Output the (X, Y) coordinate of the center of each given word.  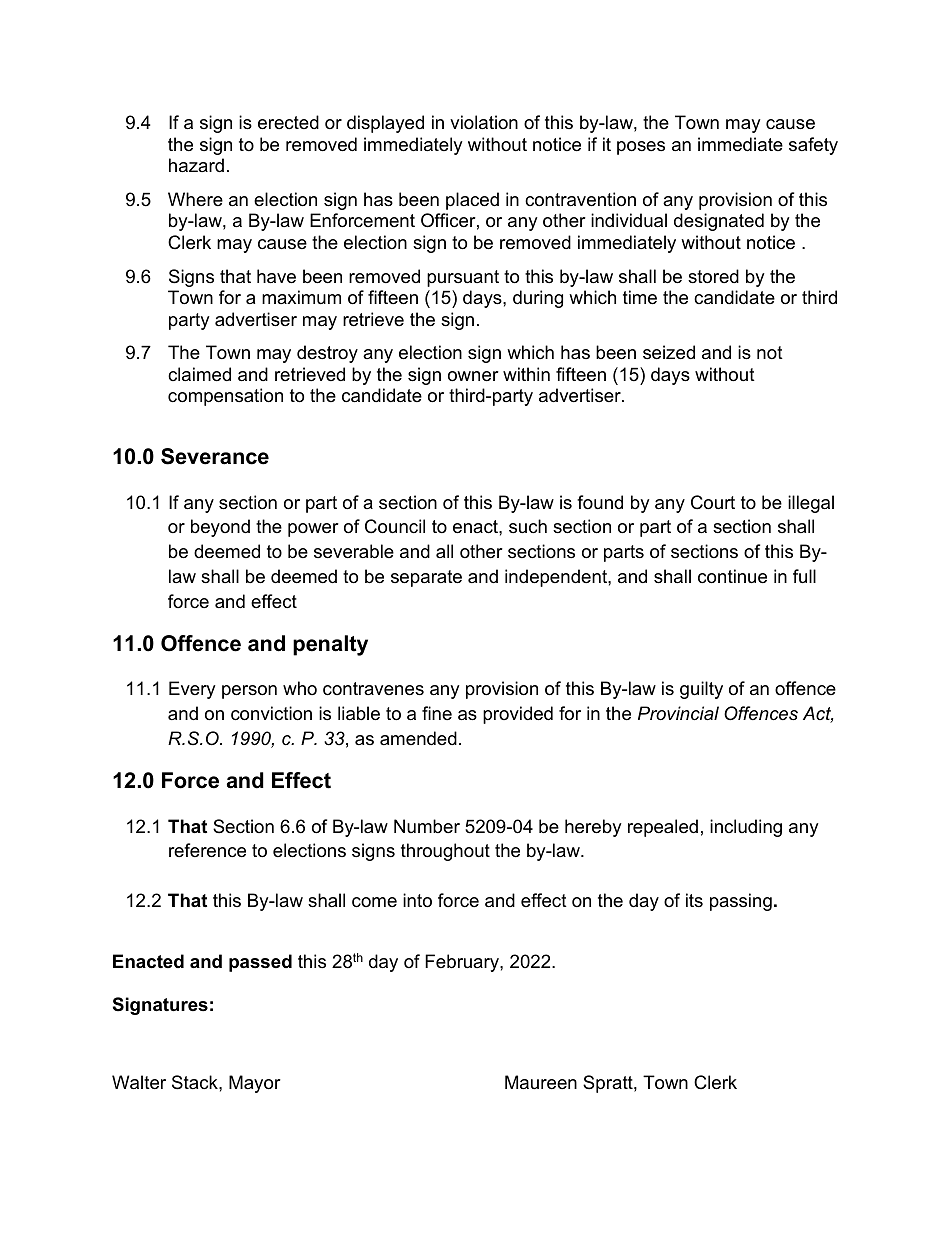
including (746, 828)
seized (669, 352)
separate (426, 578)
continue (732, 576)
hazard (196, 165)
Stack (196, 1082)
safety (813, 146)
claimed (199, 374)
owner (473, 376)
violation (484, 122)
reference (207, 850)
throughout (445, 852)
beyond (220, 528)
